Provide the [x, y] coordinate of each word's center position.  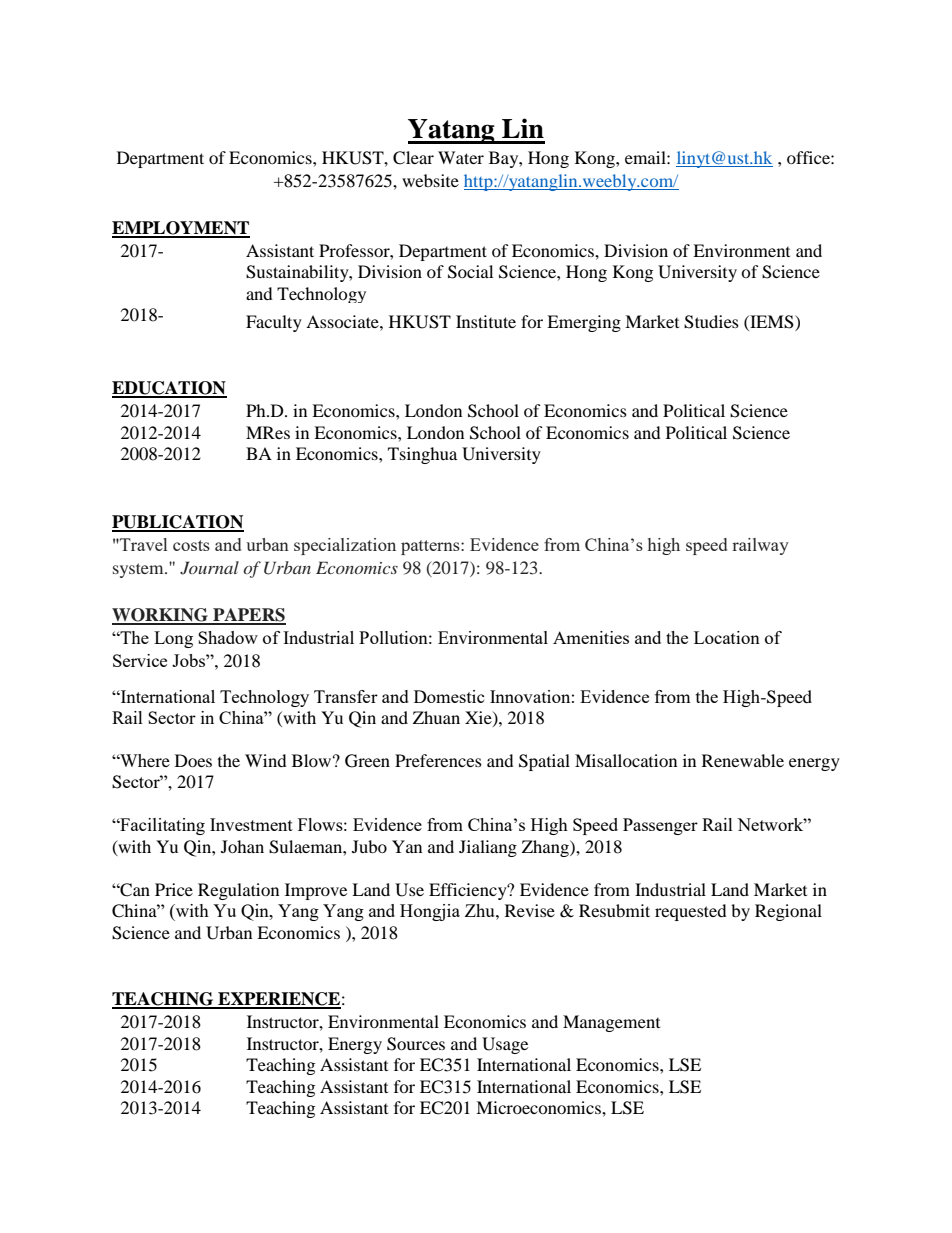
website [430, 180]
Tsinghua [422, 455]
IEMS [772, 322]
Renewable [743, 760]
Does [193, 760]
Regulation [238, 891]
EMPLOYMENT [181, 229]
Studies [711, 322]
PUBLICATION [178, 523]
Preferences [438, 760]
